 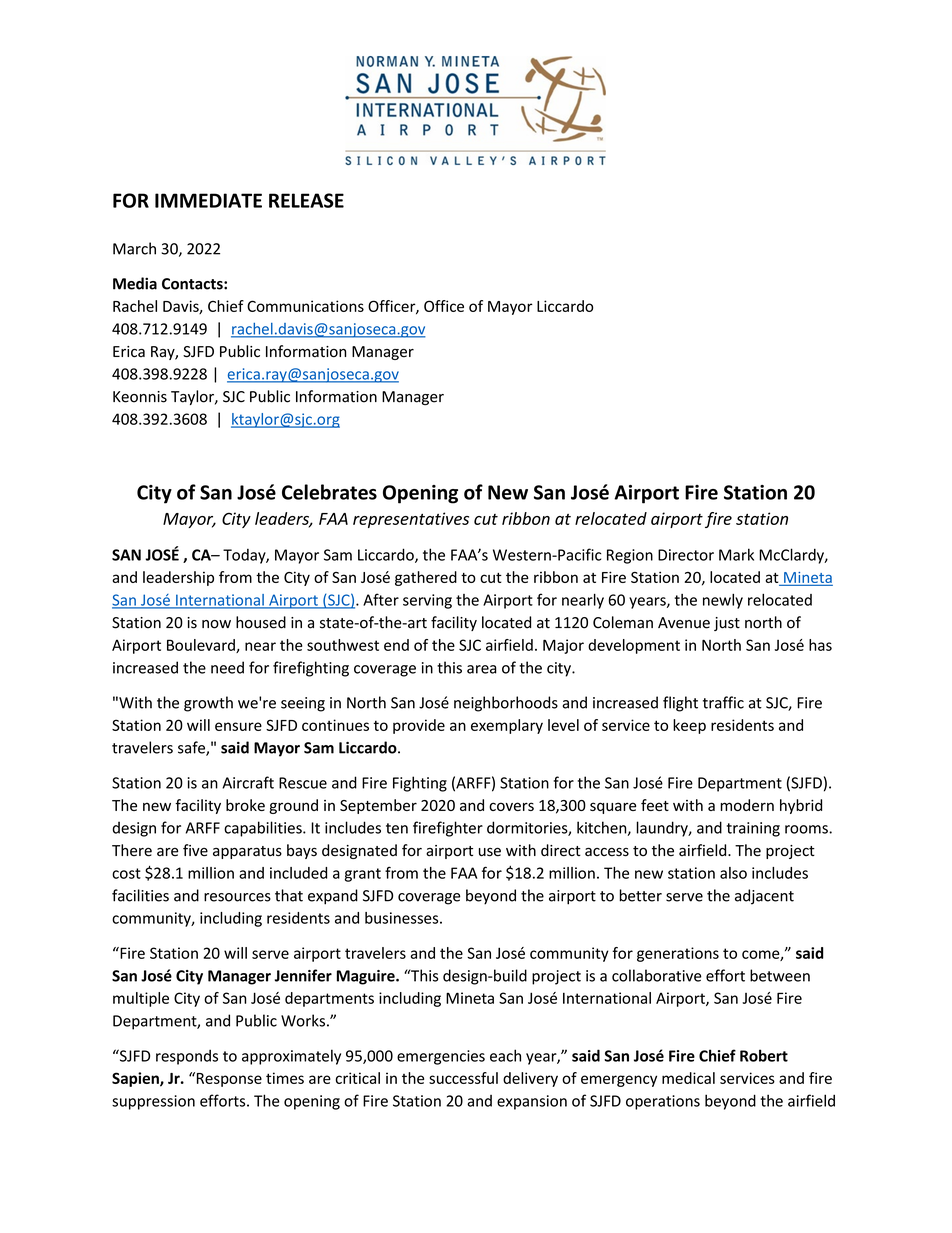 I want to click on modern, so click(x=747, y=805).
